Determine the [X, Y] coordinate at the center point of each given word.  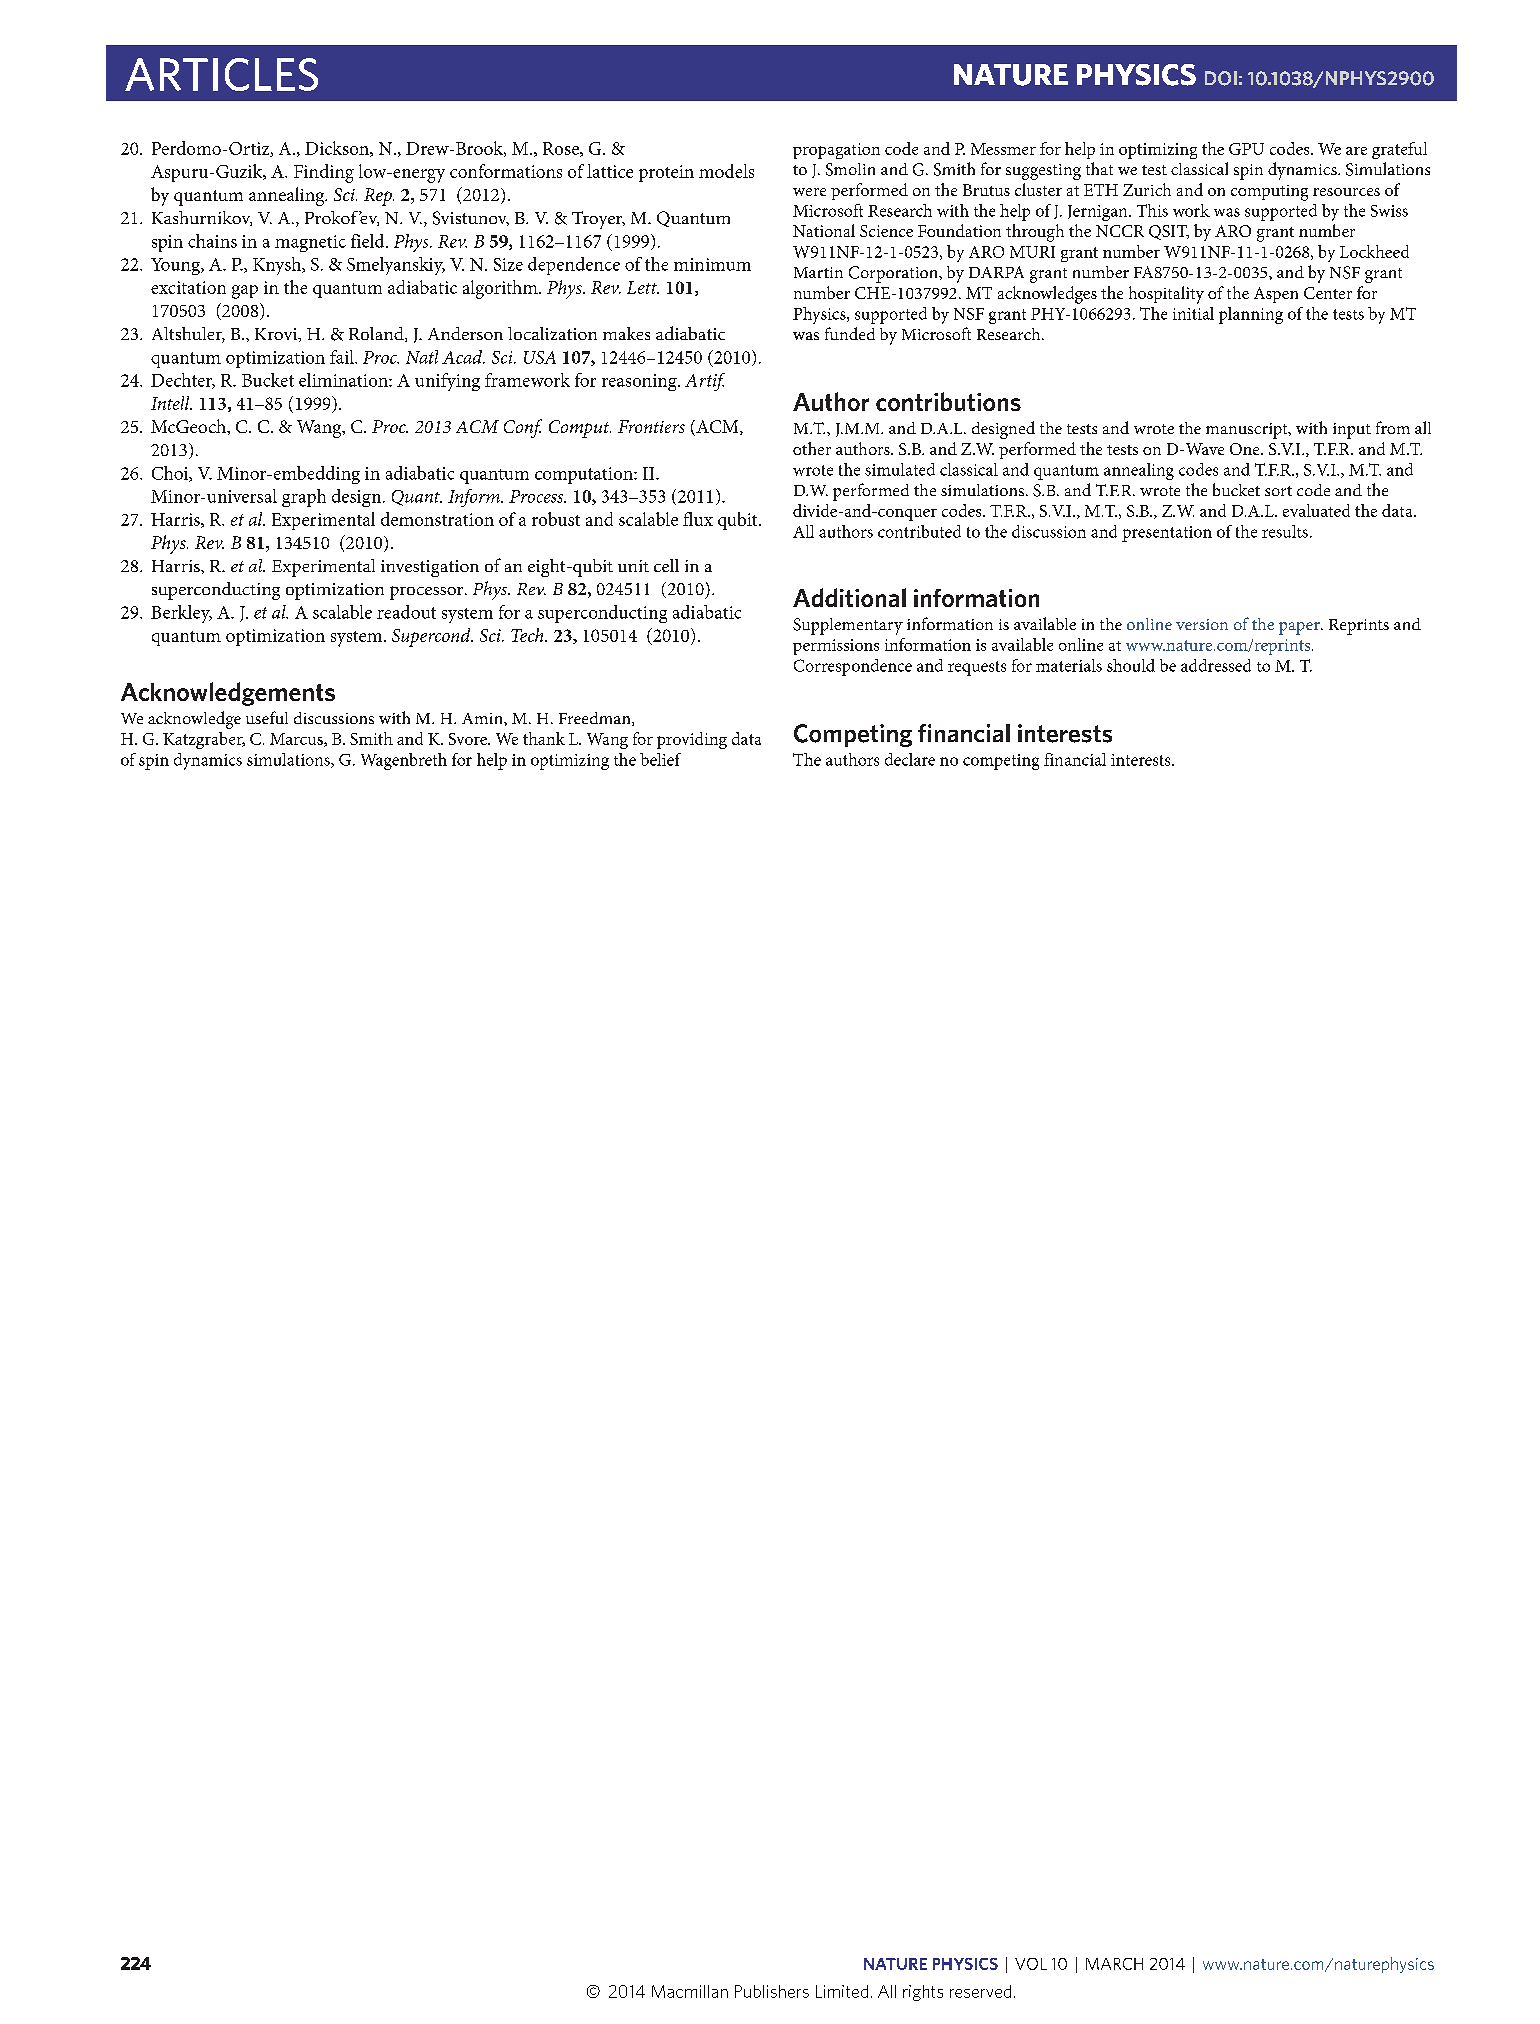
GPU [1246, 149]
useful [267, 717]
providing [692, 740]
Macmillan [690, 1991]
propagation [836, 151]
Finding [324, 173]
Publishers [772, 1991]
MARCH [1114, 1964]
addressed [1216, 665]
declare [910, 759]
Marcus [297, 740]
